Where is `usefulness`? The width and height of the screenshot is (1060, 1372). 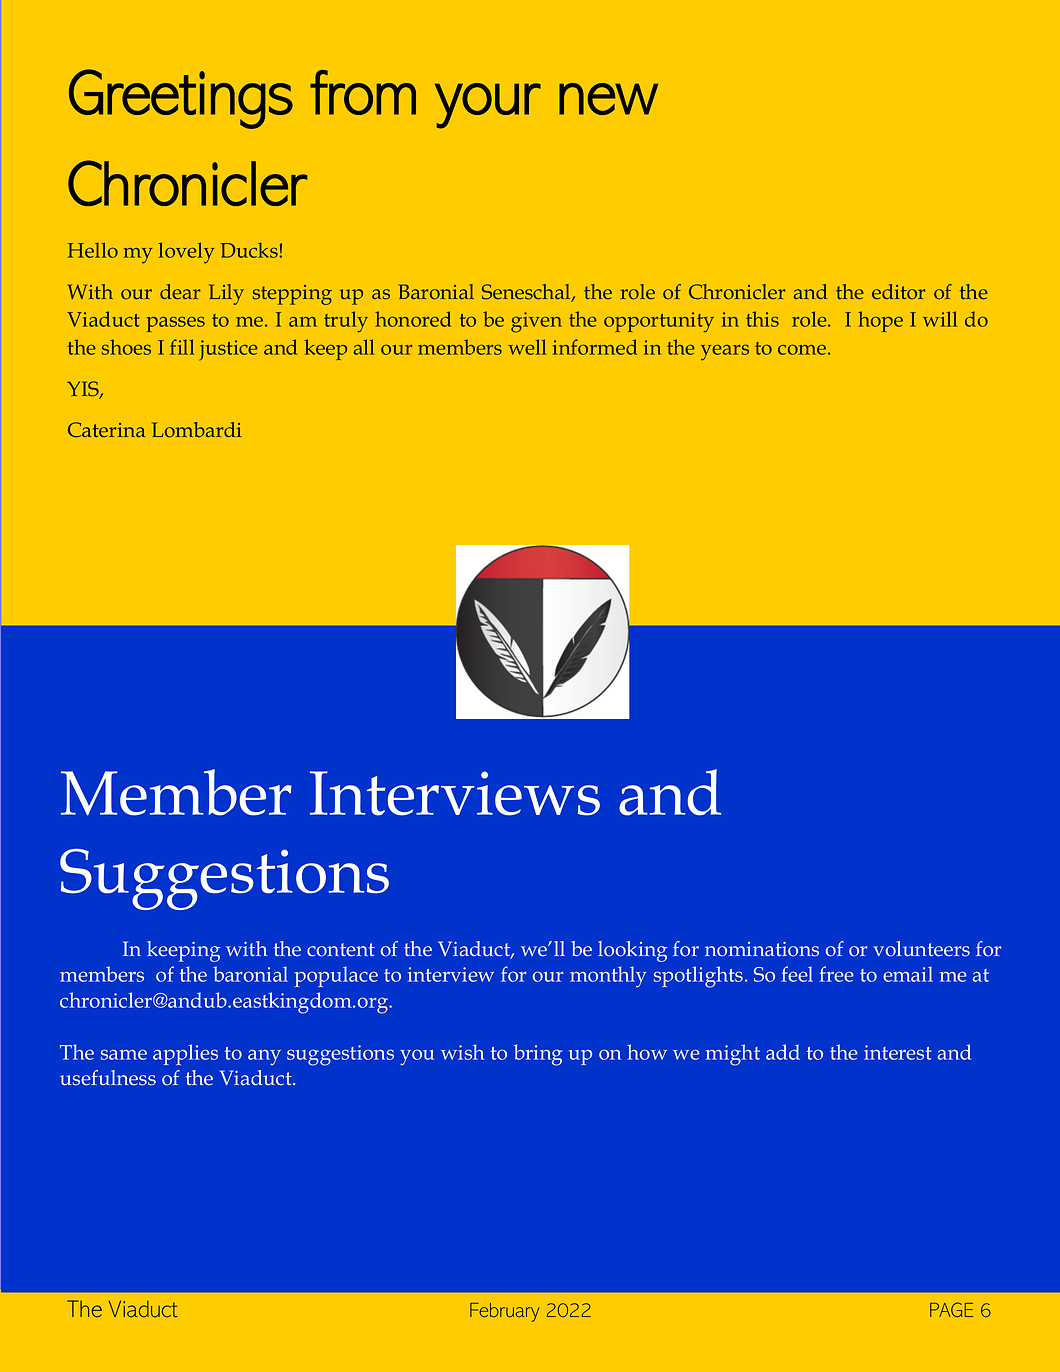 usefulness is located at coordinates (108, 1078).
